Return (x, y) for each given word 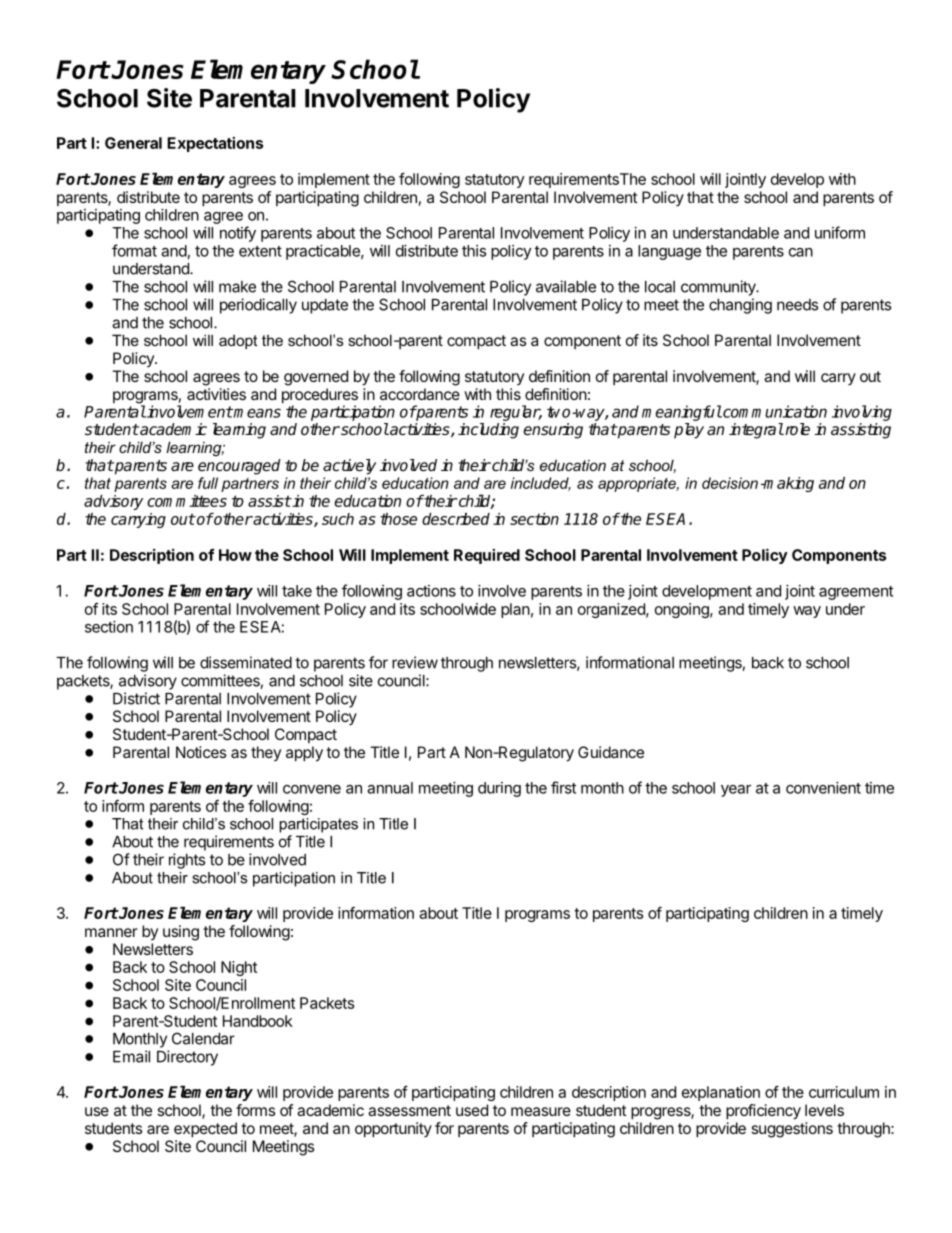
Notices (201, 752)
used (472, 1110)
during (499, 789)
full (208, 483)
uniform (840, 232)
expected (205, 1130)
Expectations (215, 144)
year (736, 791)
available (566, 286)
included (541, 484)
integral (756, 431)
